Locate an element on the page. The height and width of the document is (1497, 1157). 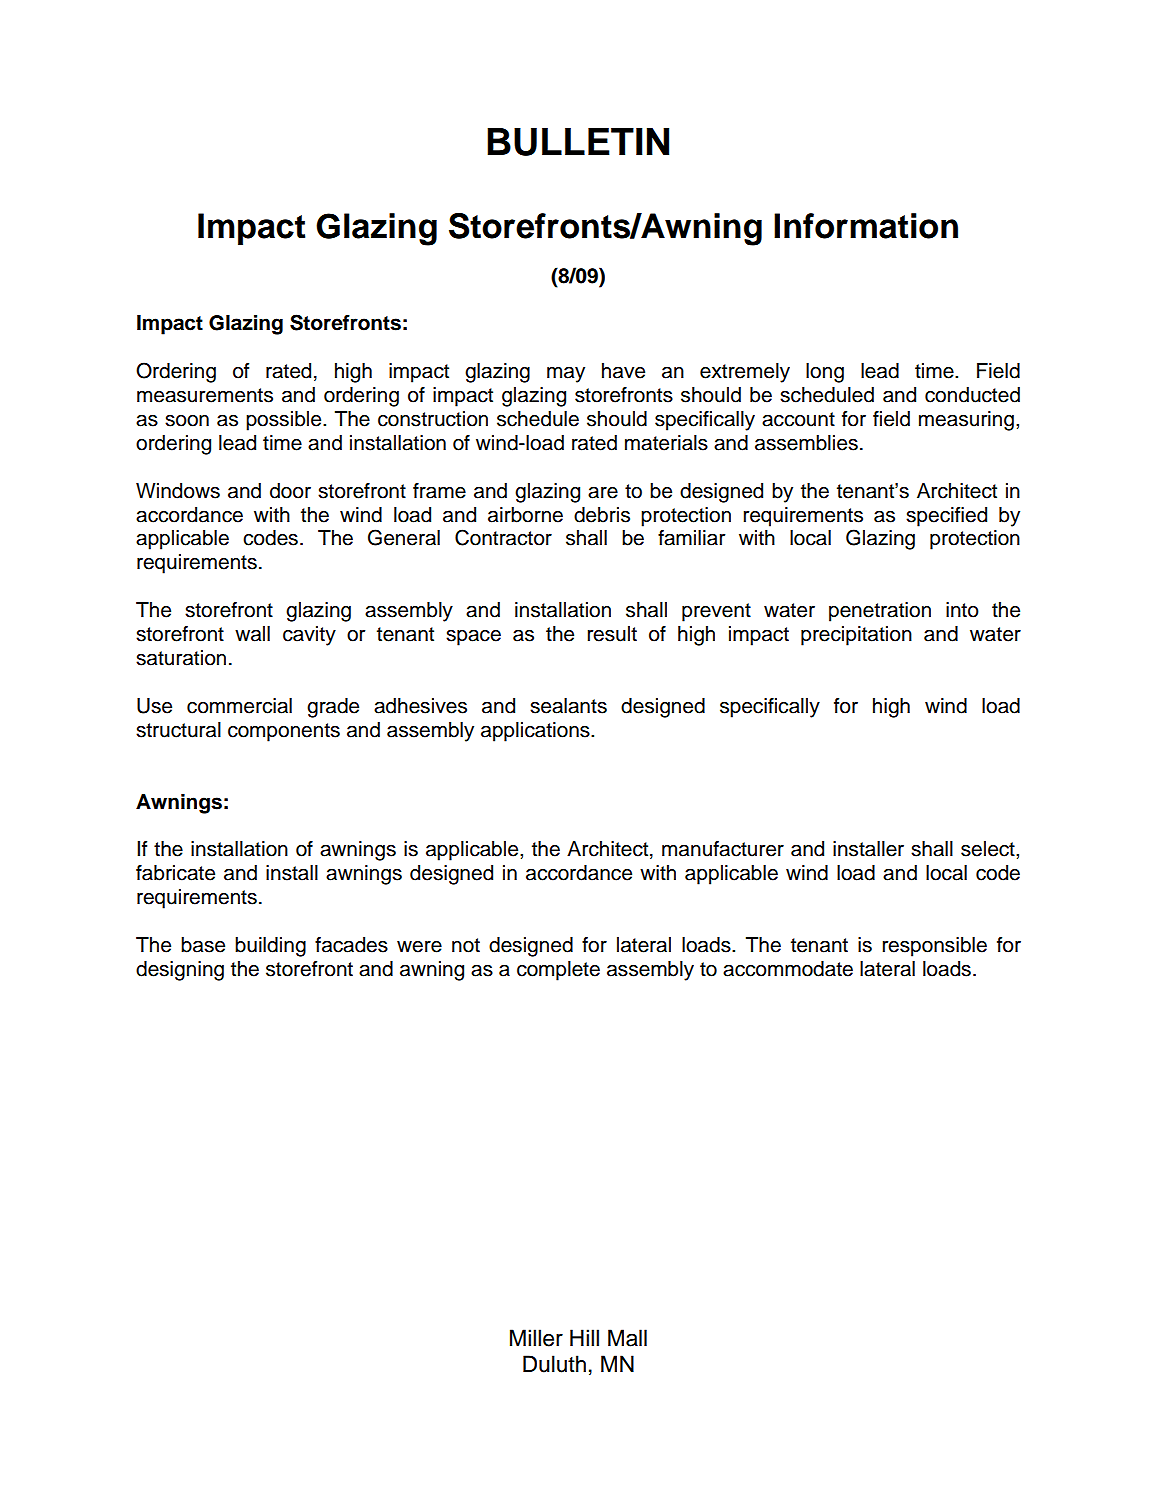
door is located at coordinates (290, 491).
